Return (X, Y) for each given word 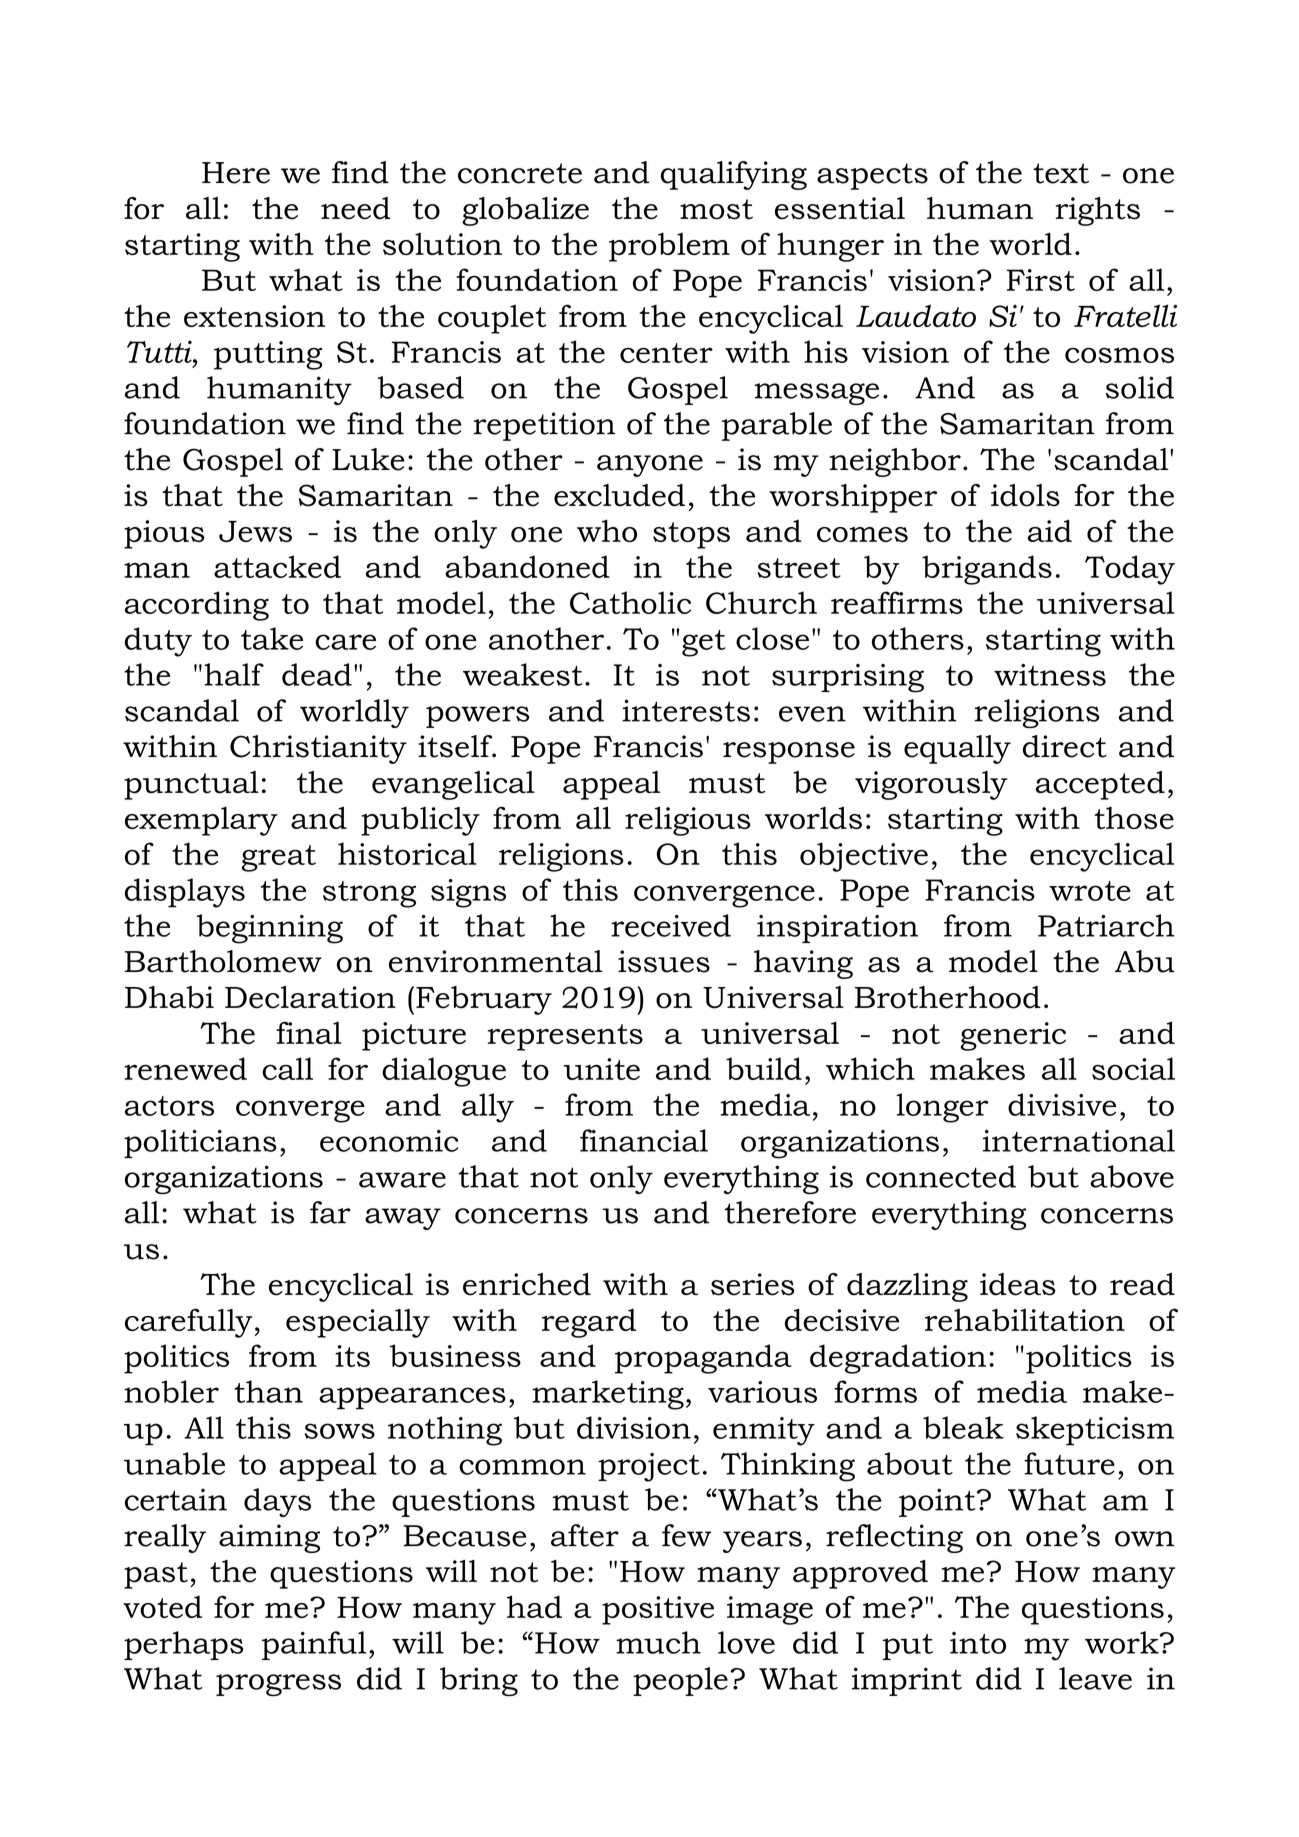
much (658, 1642)
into (978, 1643)
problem (669, 247)
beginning (270, 929)
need (356, 208)
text (1061, 173)
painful (314, 1645)
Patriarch (1106, 925)
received (671, 925)
